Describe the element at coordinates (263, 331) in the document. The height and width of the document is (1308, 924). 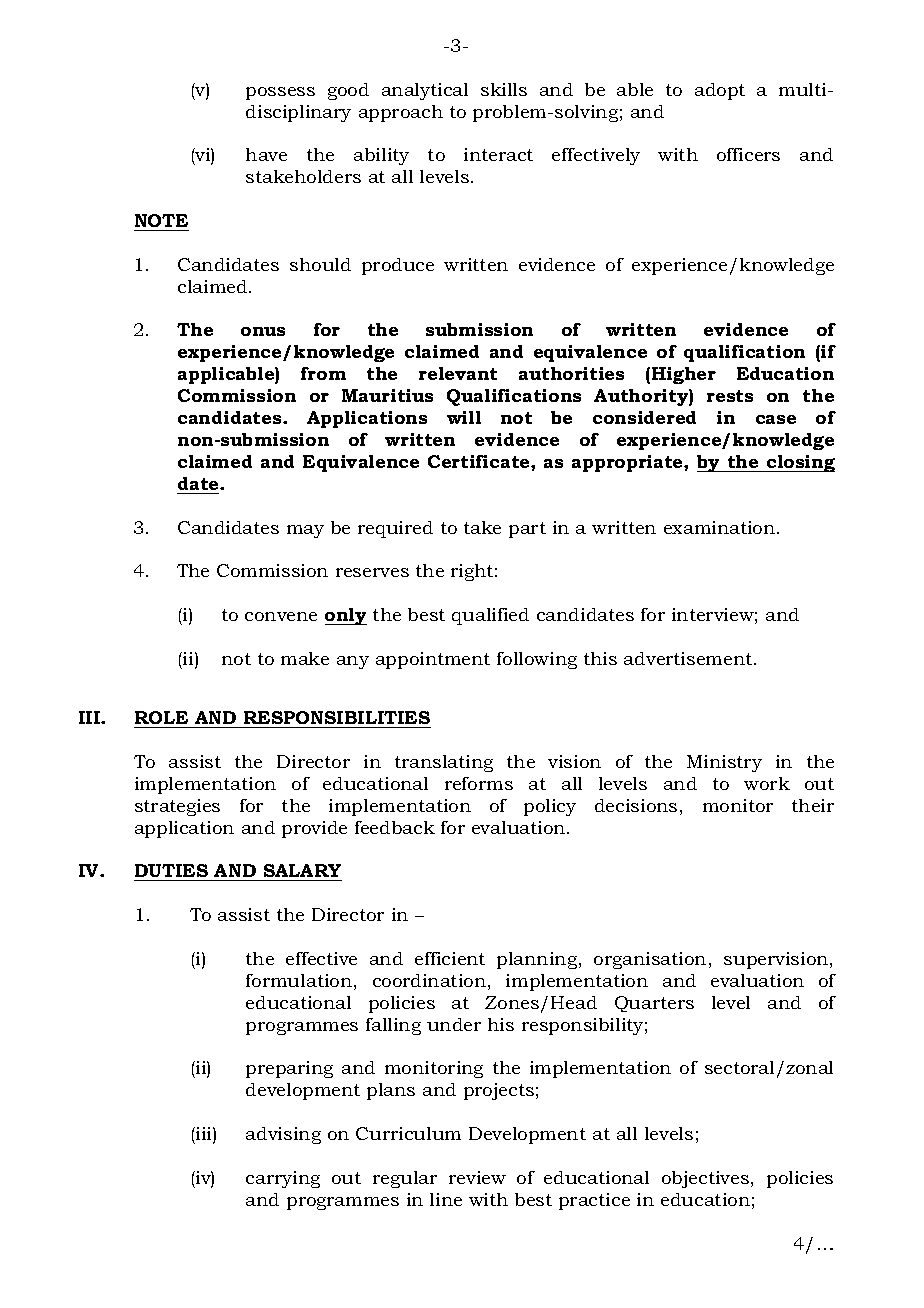
I see `onus` at that location.
